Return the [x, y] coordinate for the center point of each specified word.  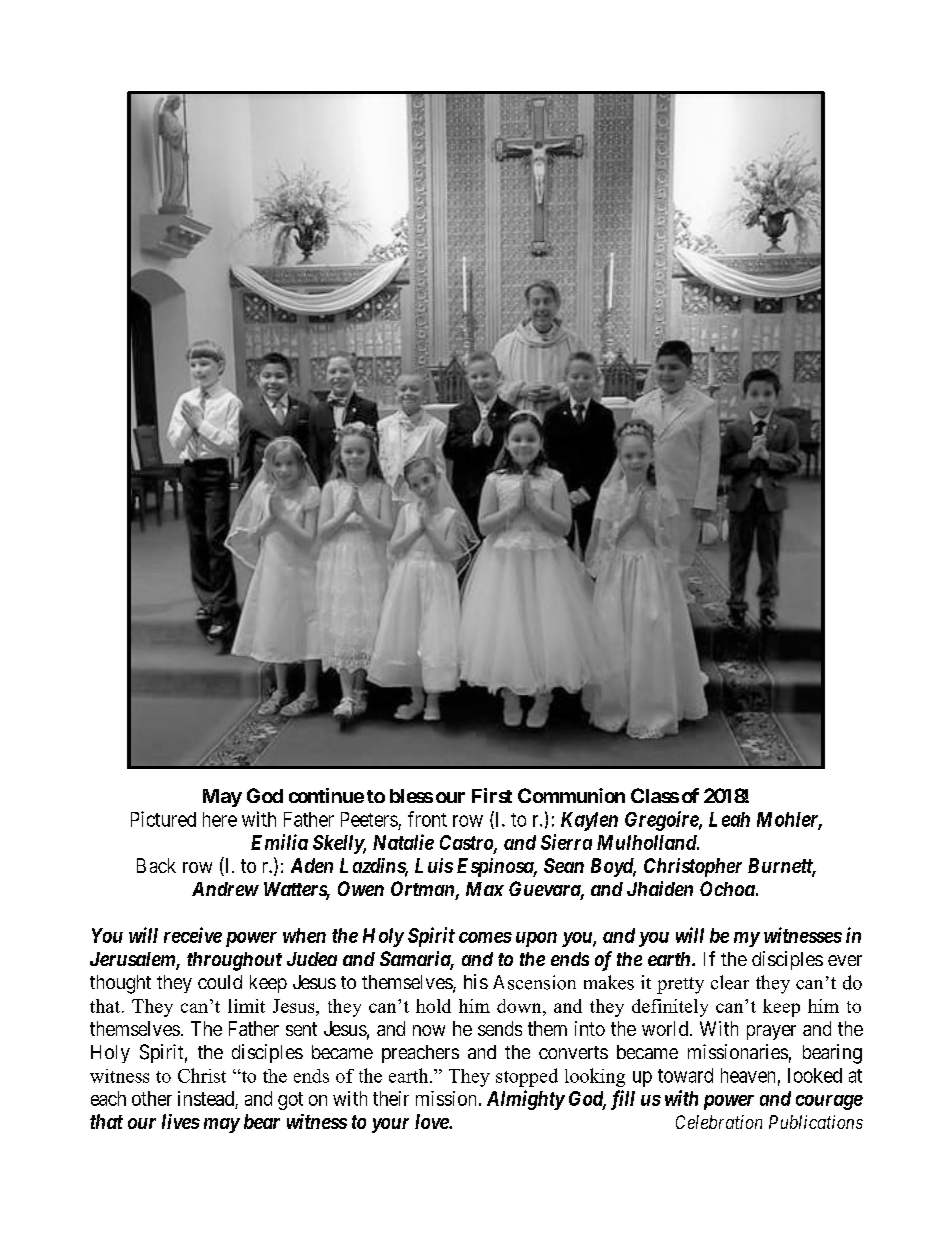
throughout [234, 961]
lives [181, 1121]
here [220, 819]
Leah [729, 819]
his [476, 981]
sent [301, 1029]
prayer [771, 1032]
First [492, 795]
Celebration [719, 1122]
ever [845, 960]
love [432, 1121]
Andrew [225, 889]
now [429, 1030]
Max [485, 889]
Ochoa [727, 888]
